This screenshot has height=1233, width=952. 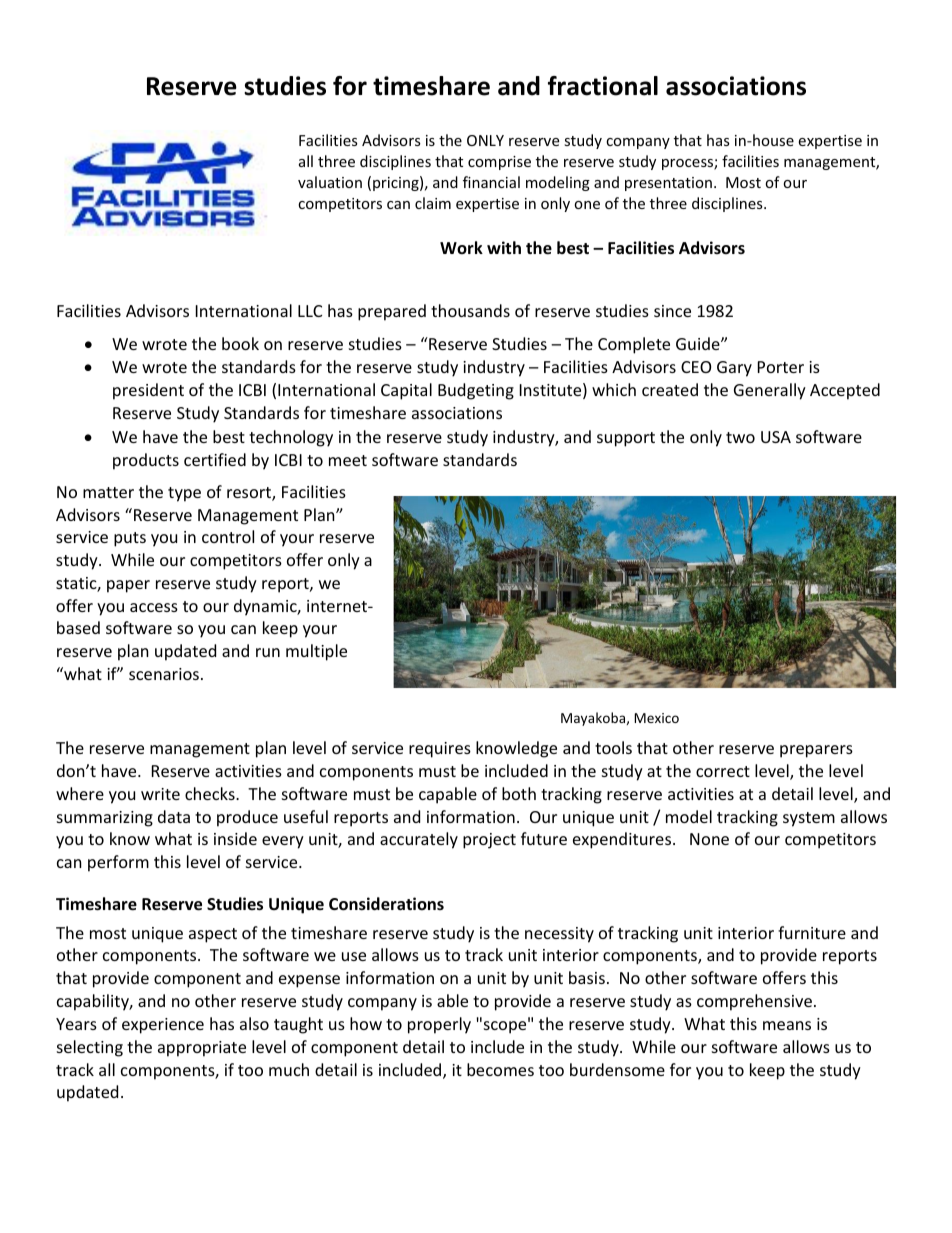 What do you see at coordinates (499, 163) in the screenshot?
I see `comprise` at bounding box center [499, 163].
